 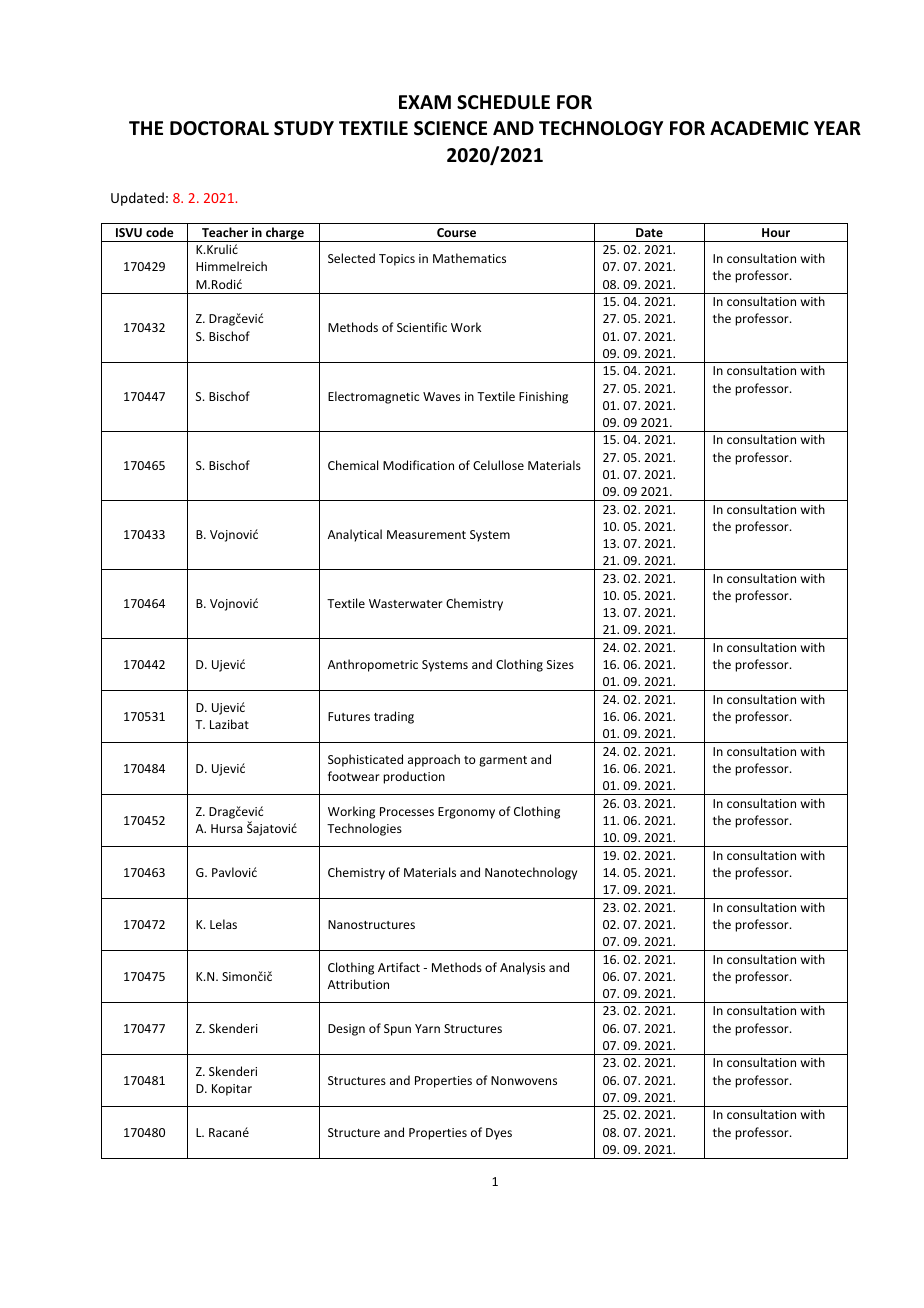 What do you see at coordinates (543, 397) in the screenshot?
I see `Finishing` at bounding box center [543, 397].
